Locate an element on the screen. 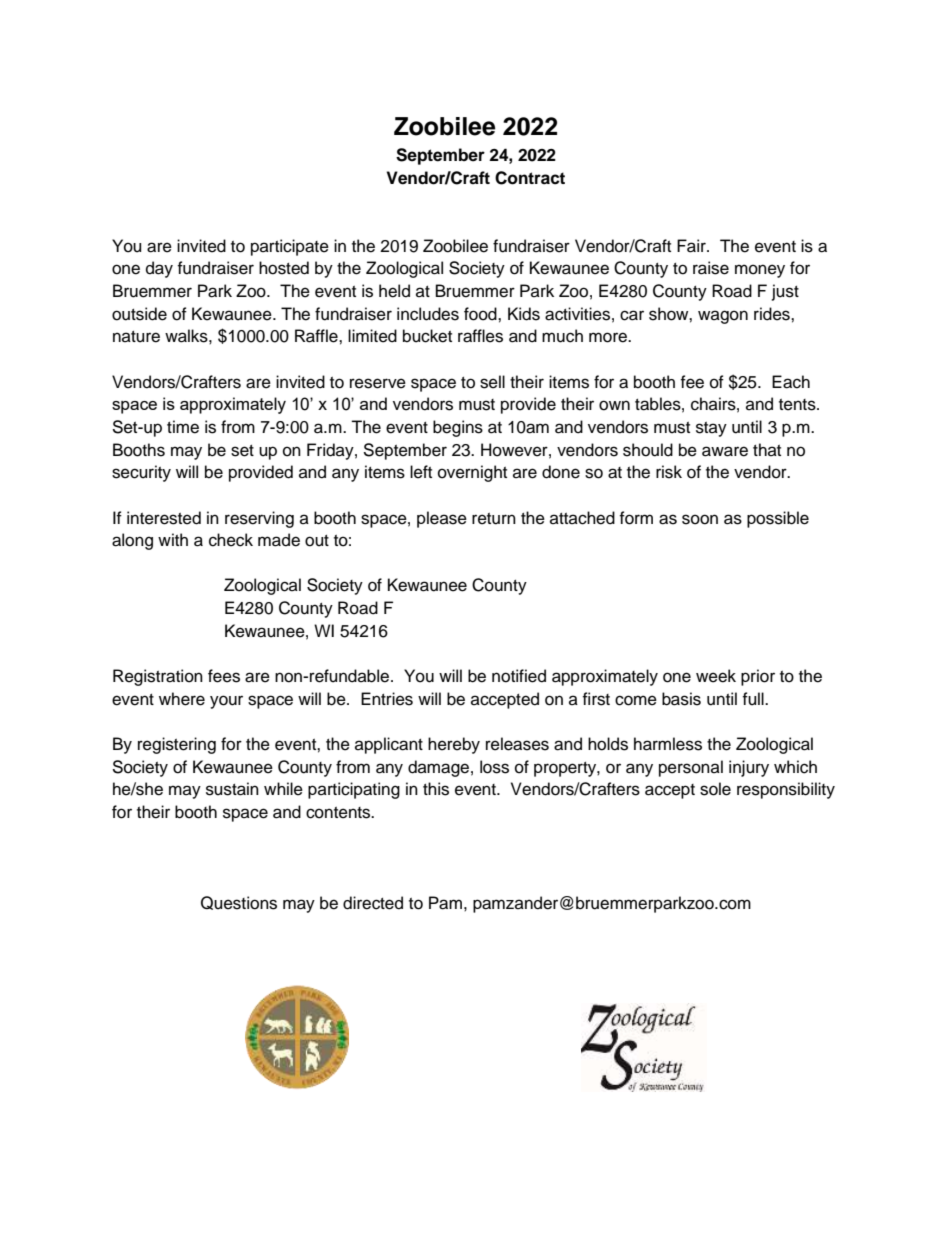 This screenshot has height=1233, width=952. directed is located at coordinates (373, 903).
